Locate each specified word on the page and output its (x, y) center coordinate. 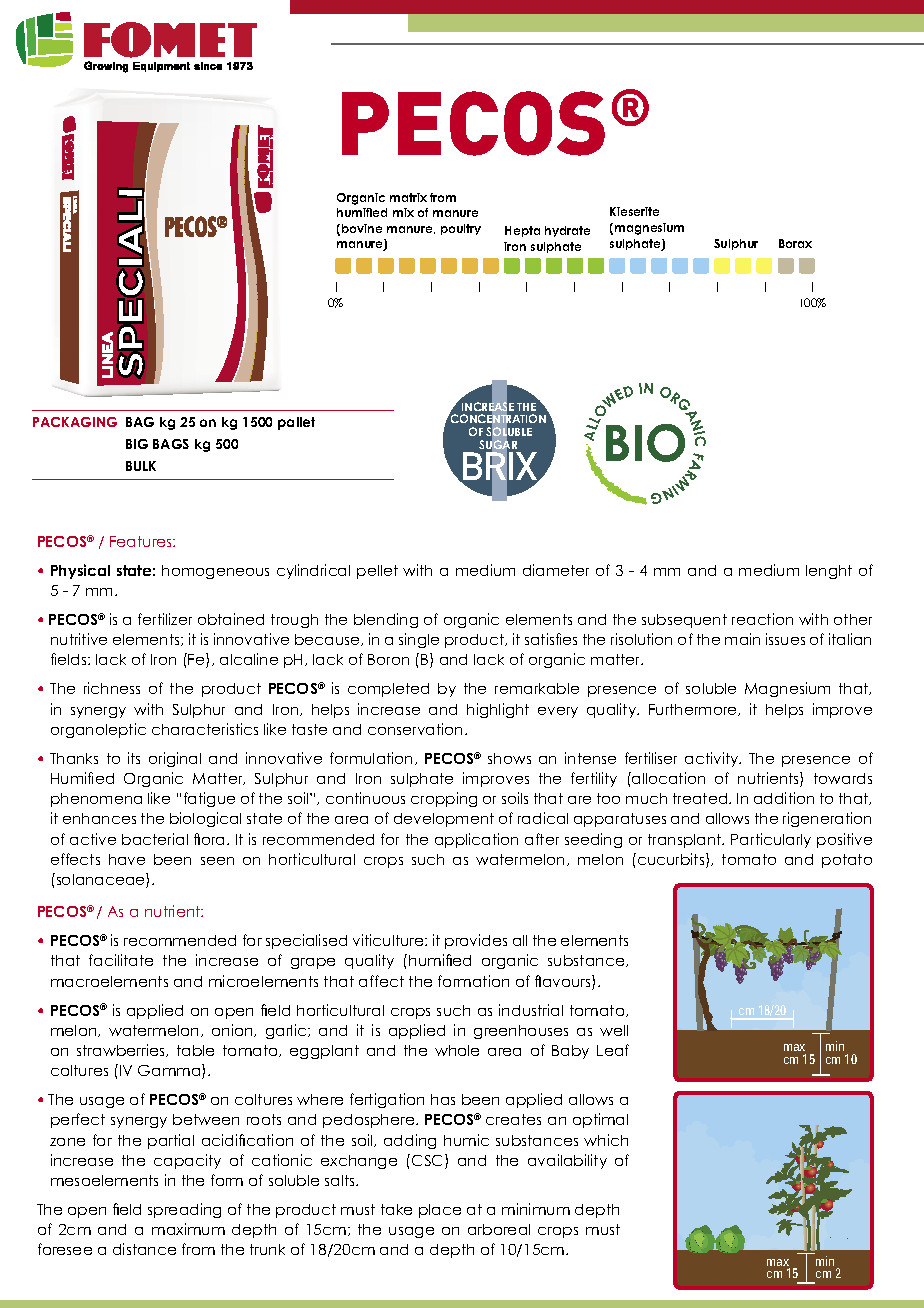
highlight (498, 710)
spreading (184, 1210)
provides (476, 941)
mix (403, 212)
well (614, 1030)
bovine (362, 228)
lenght (829, 572)
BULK (141, 466)
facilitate (121, 960)
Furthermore (694, 710)
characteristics (205, 729)
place (440, 1211)
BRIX (500, 467)
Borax (795, 243)
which (606, 1140)
